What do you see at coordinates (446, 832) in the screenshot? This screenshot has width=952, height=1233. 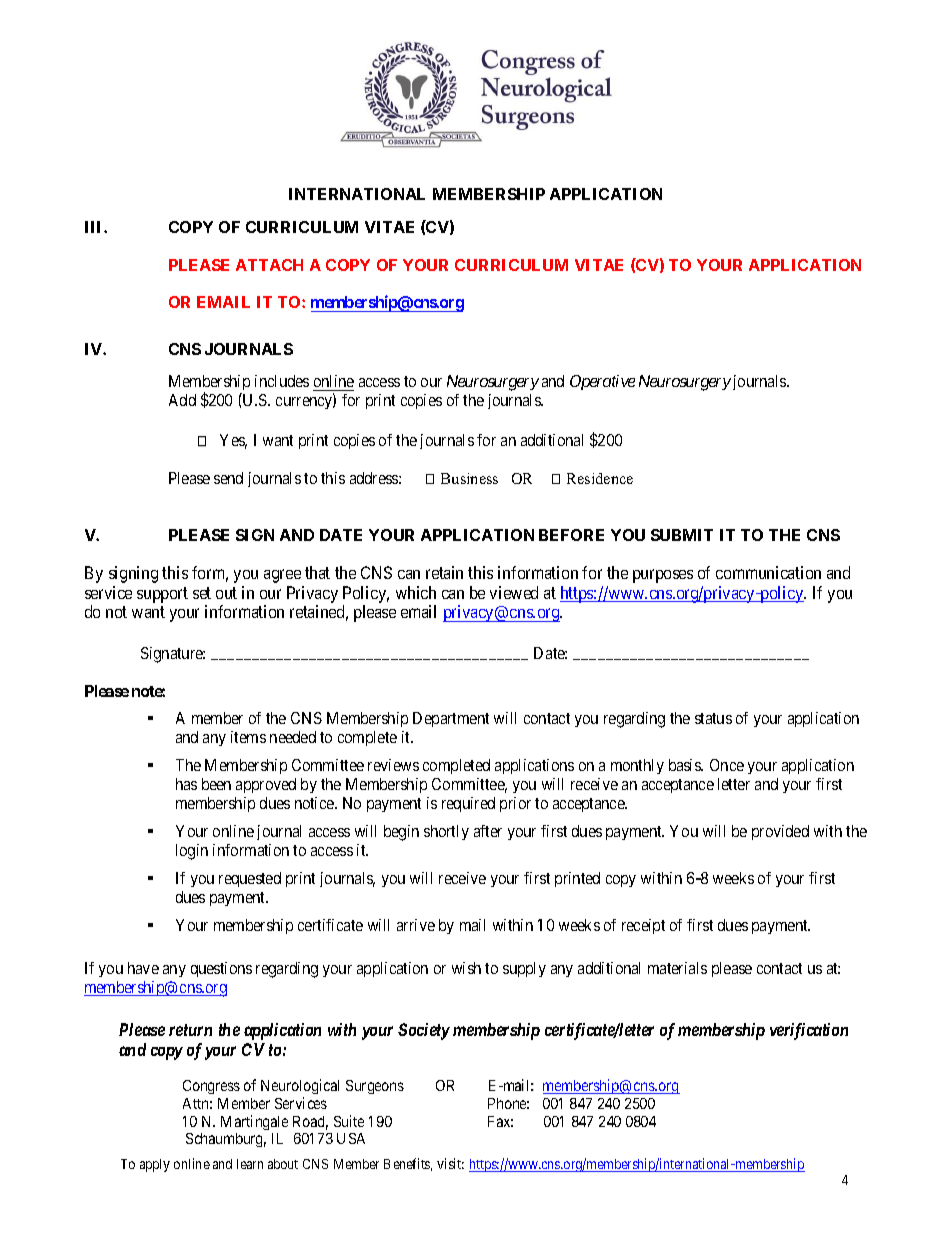 I see `shortly` at bounding box center [446, 832].
